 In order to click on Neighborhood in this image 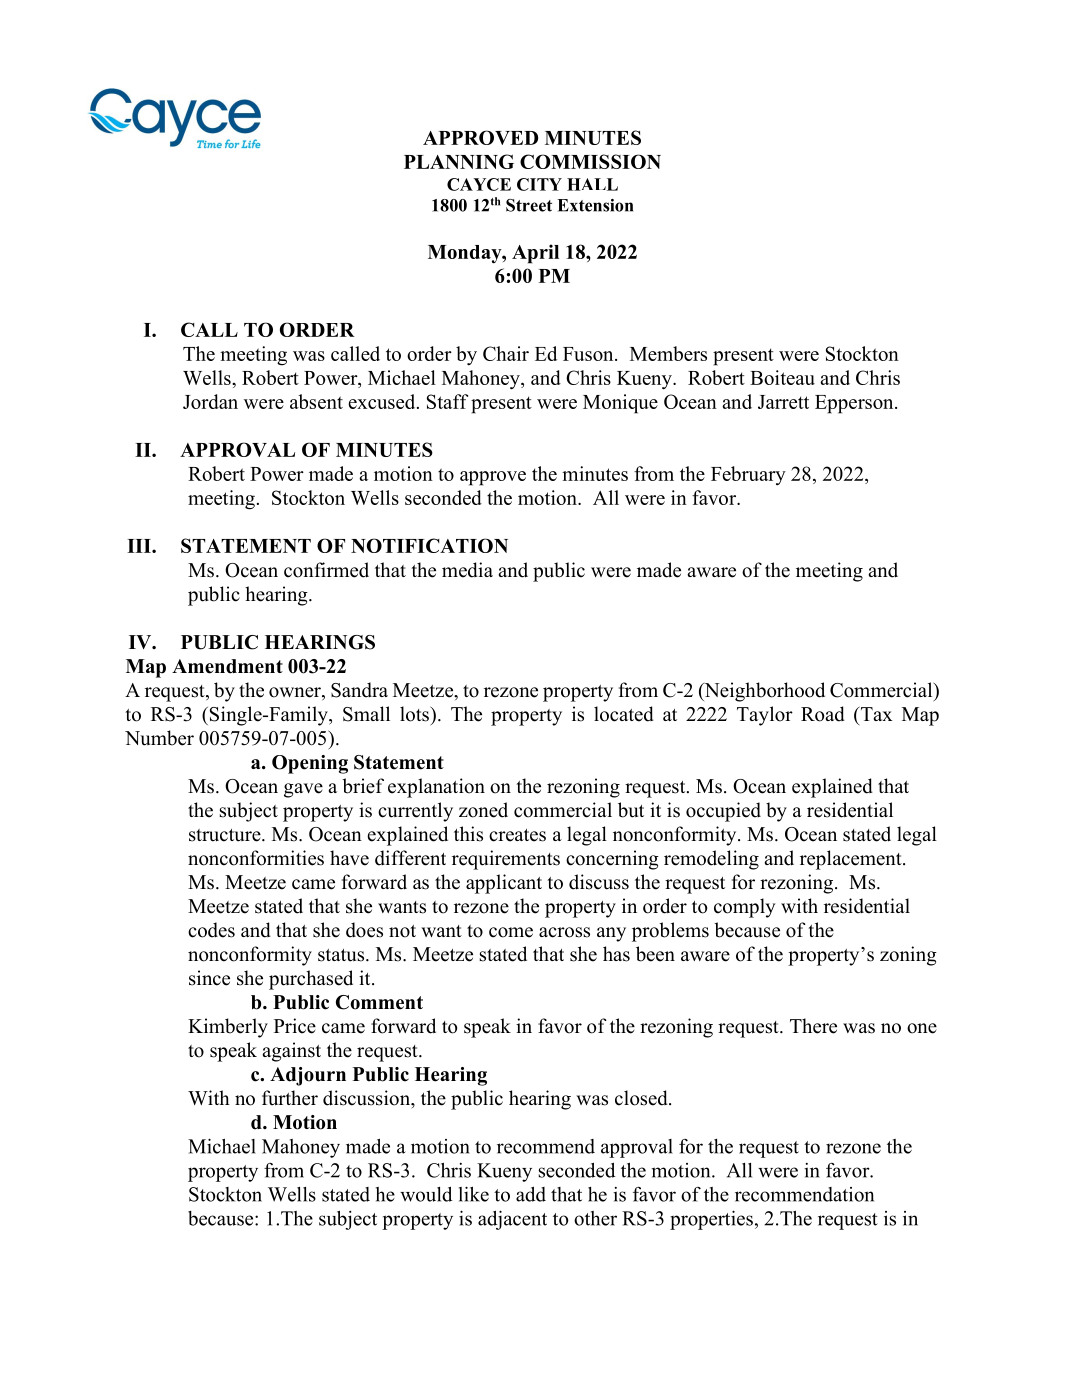, I will do `click(763, 692)`.
